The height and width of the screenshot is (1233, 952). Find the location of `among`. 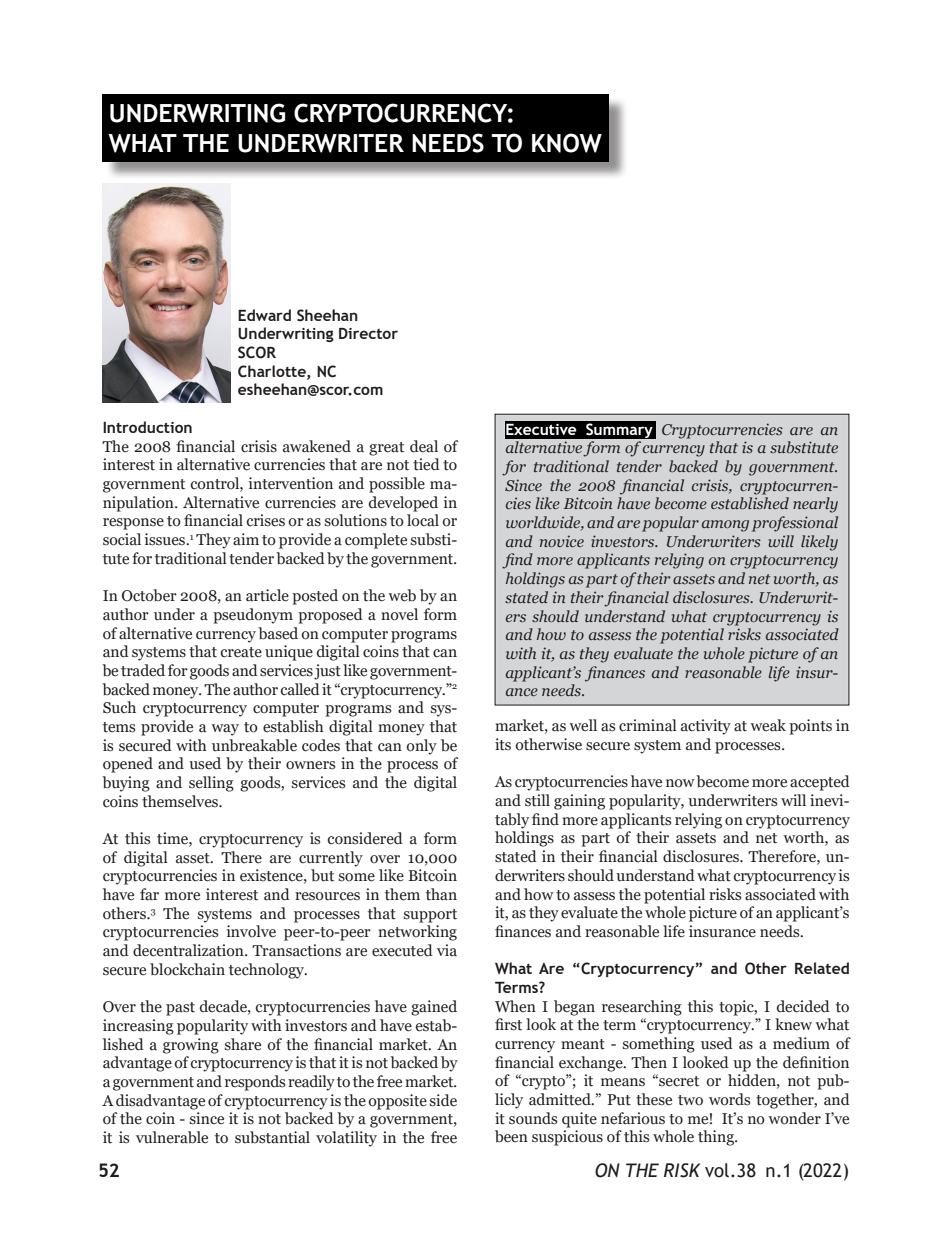

among is located at coordinates (725, 526).
